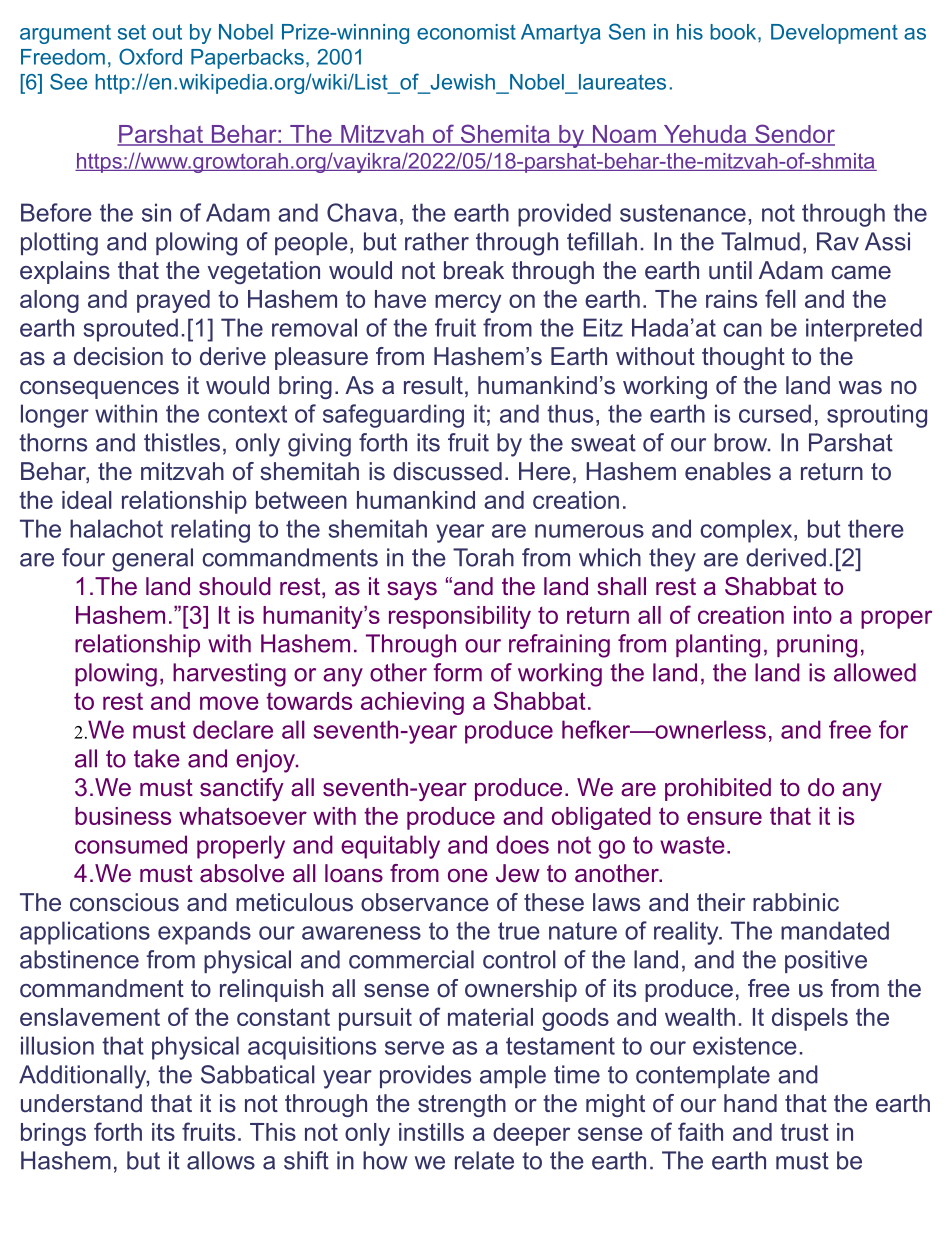  Describe the element at coordinates (152, 560) in the page. I see `general` at that location.
